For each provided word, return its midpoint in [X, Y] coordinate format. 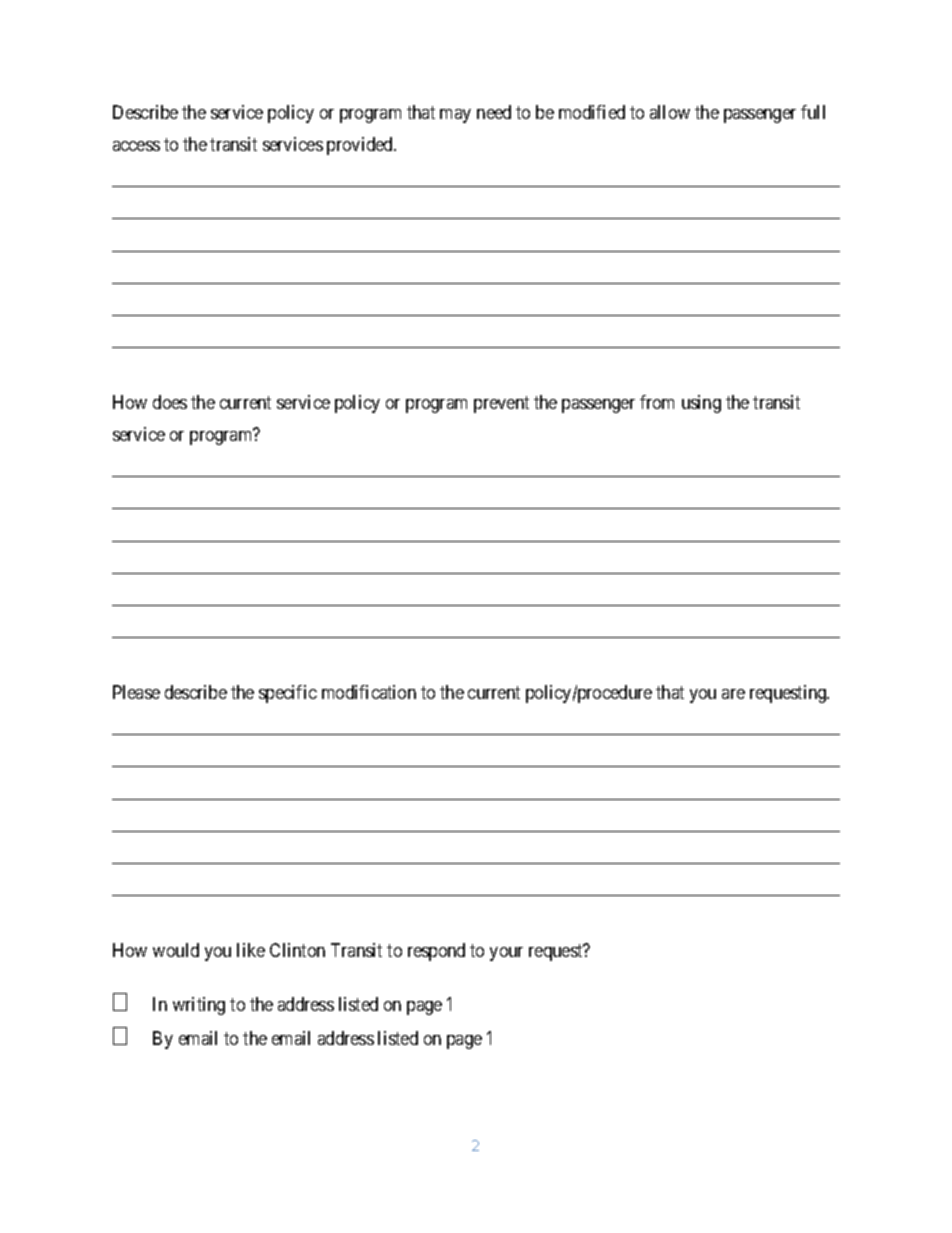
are [733, 694]
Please [136, 692]
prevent [501, 404]
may [455, 116]
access [136, 146]
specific [288, 694]
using [701, 404]
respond [436, 952]
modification [369, 692]
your [506, 954]
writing [199, 1006]
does [170, 402]
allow [670, 112]
